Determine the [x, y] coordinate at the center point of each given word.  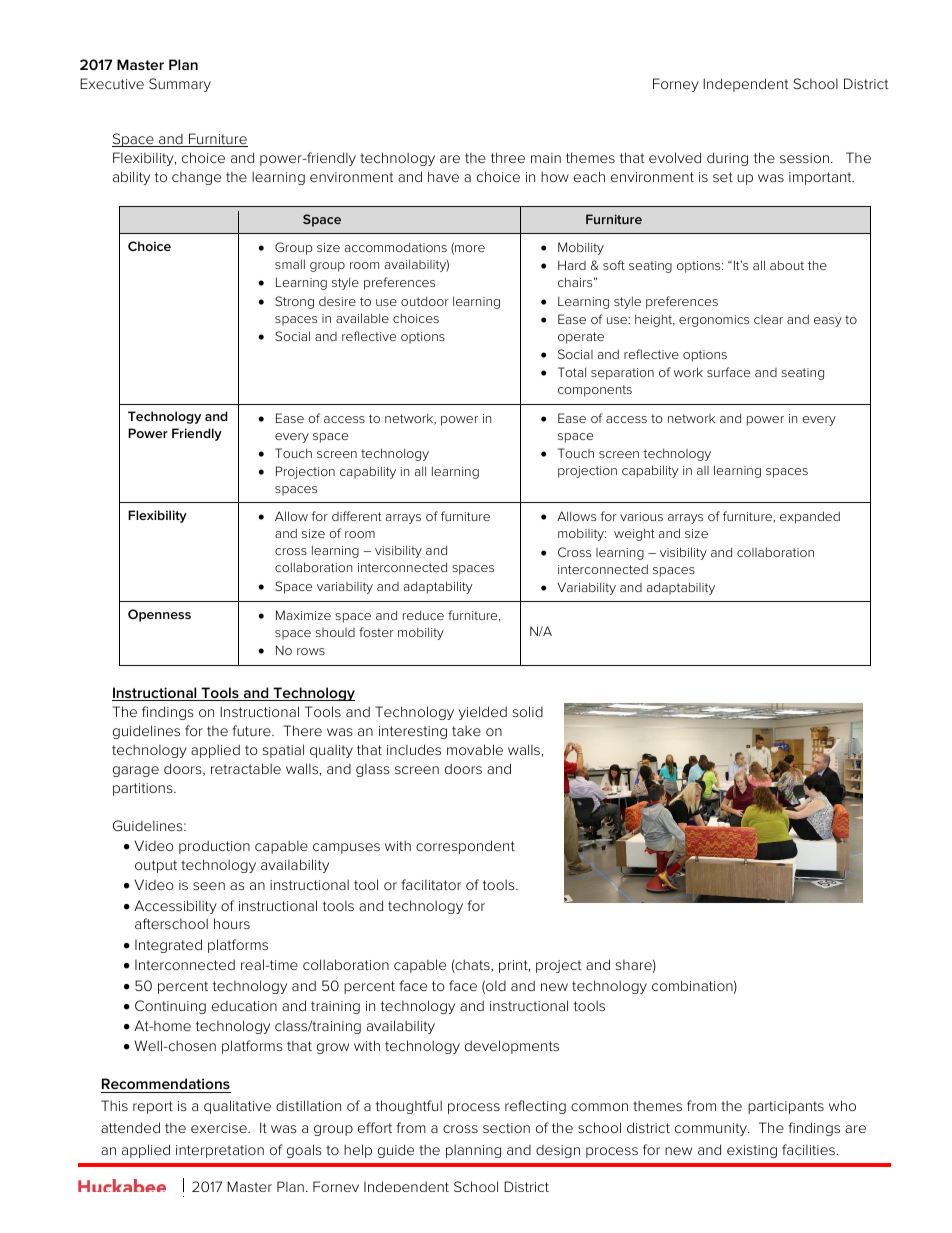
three [508, 157]
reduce [423, 615]
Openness [159, 615]
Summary [180, 85]
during [727, 159]
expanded [810, 517]
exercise [220, 1128]
